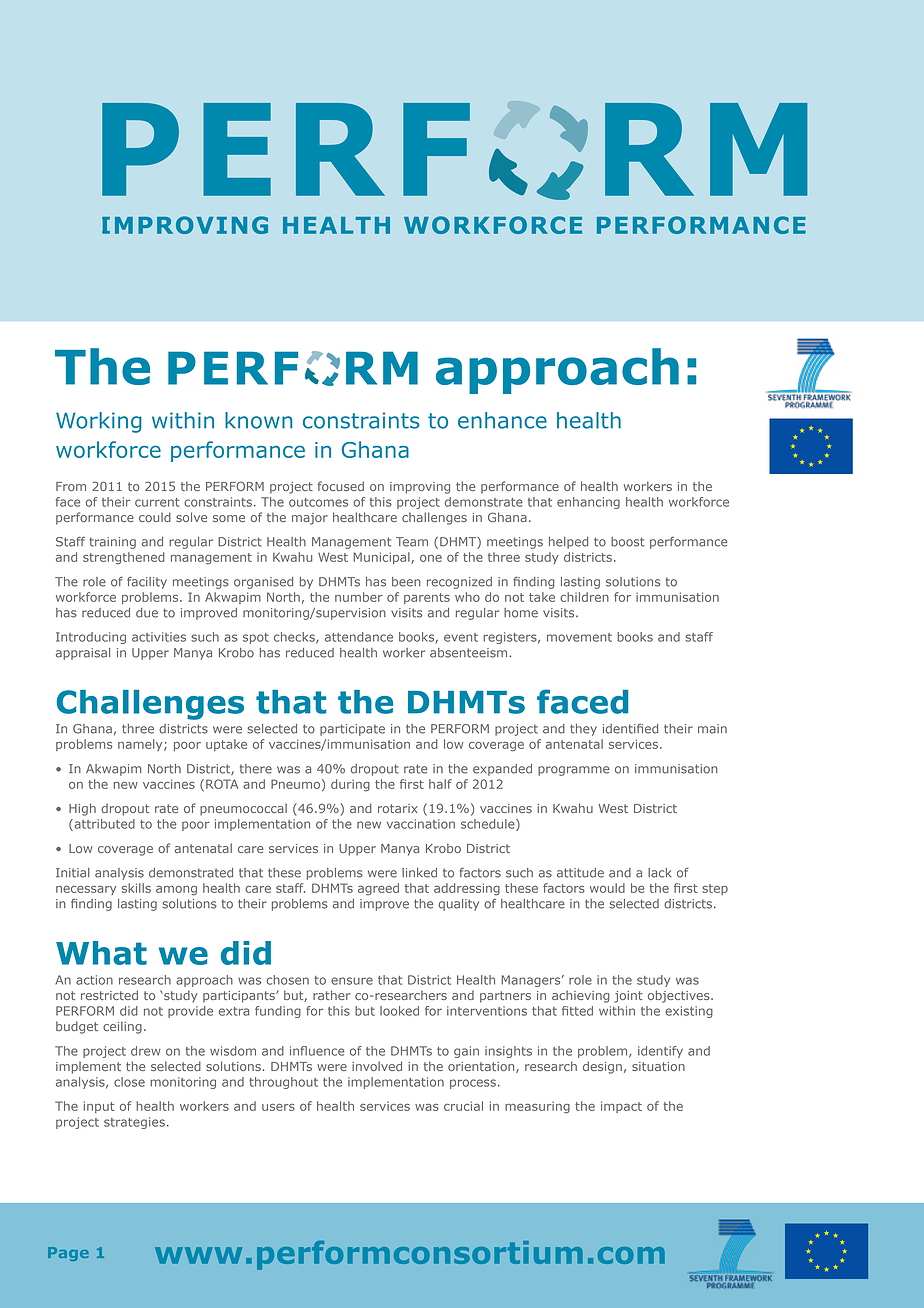 Image resolution: width=924 pixels, height=1308 pixels. Describe the element at coordinates (122, 1027) in the image. I see `ceiling` at that location.
